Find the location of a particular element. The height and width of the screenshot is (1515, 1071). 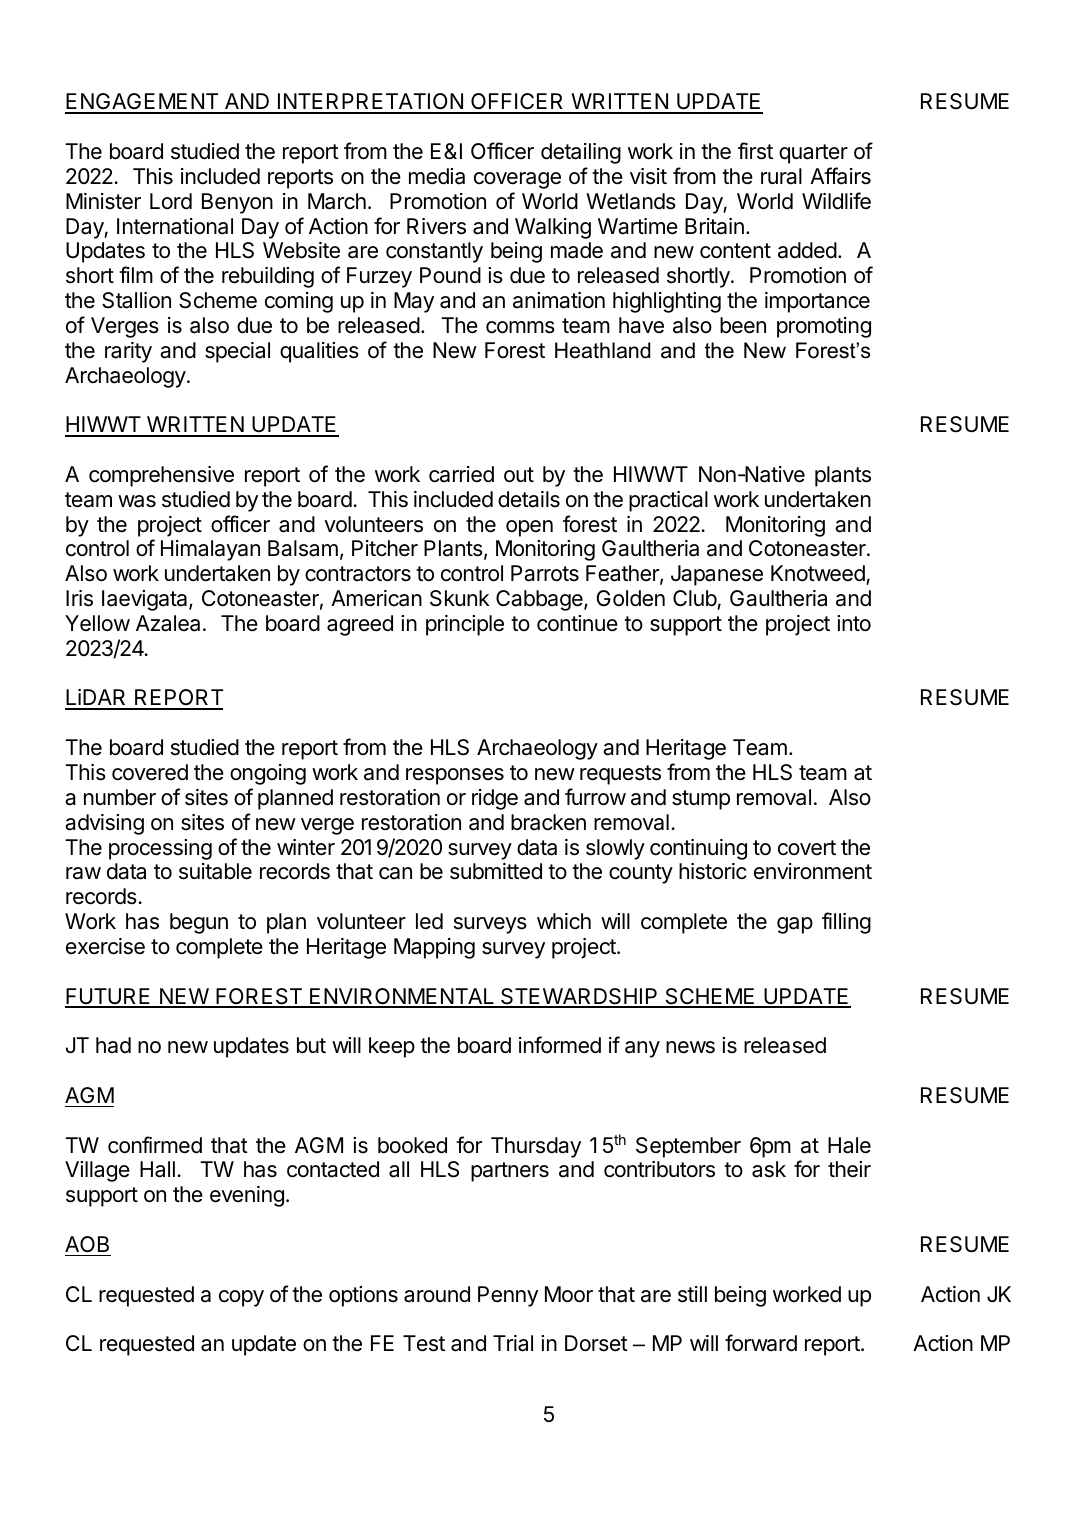

keep is located at coordinates (392, 1047).
